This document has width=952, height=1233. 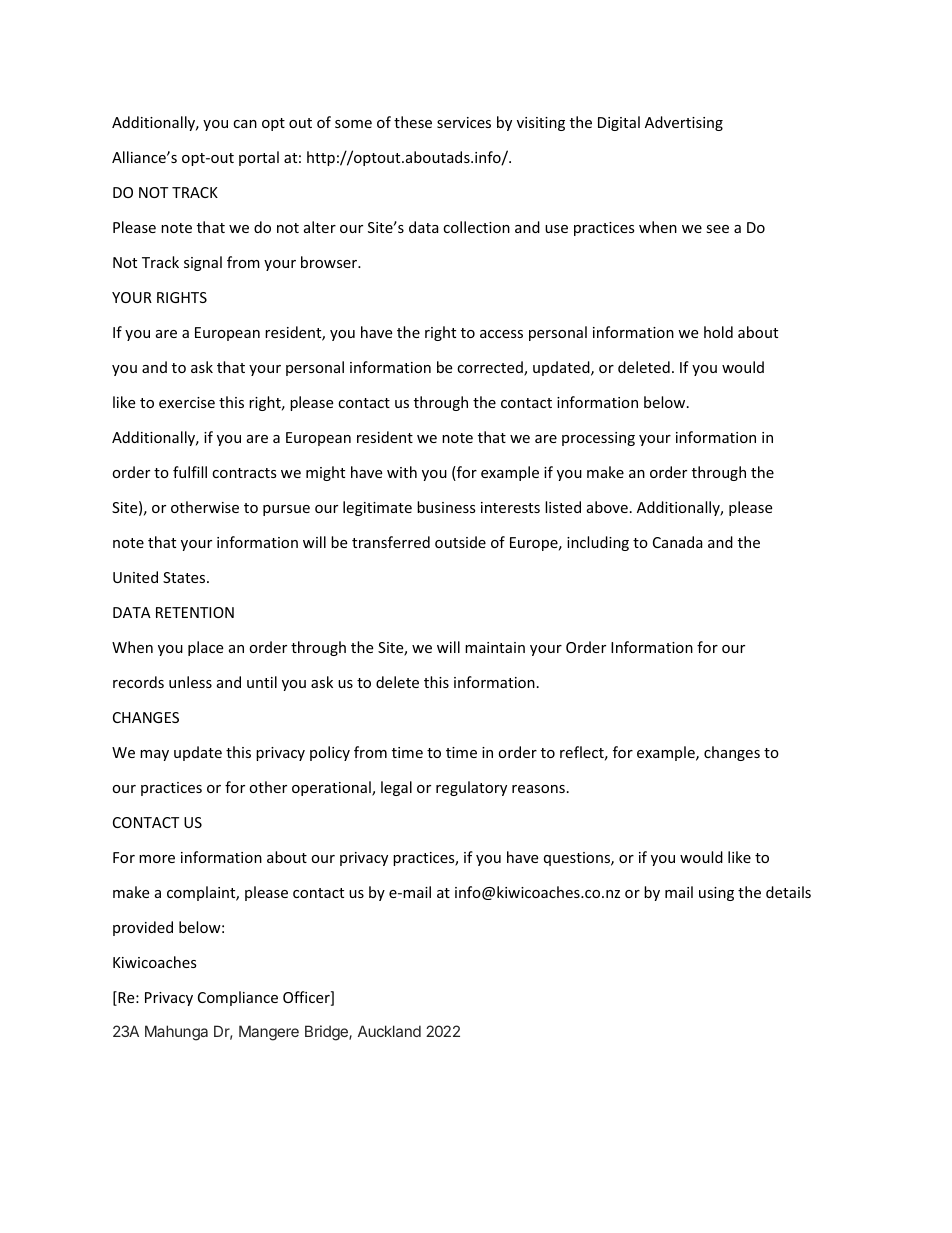 What do you see at coordinates (238, 998) in the document?
I see `Compliance` at bounding box center [238, 998].
